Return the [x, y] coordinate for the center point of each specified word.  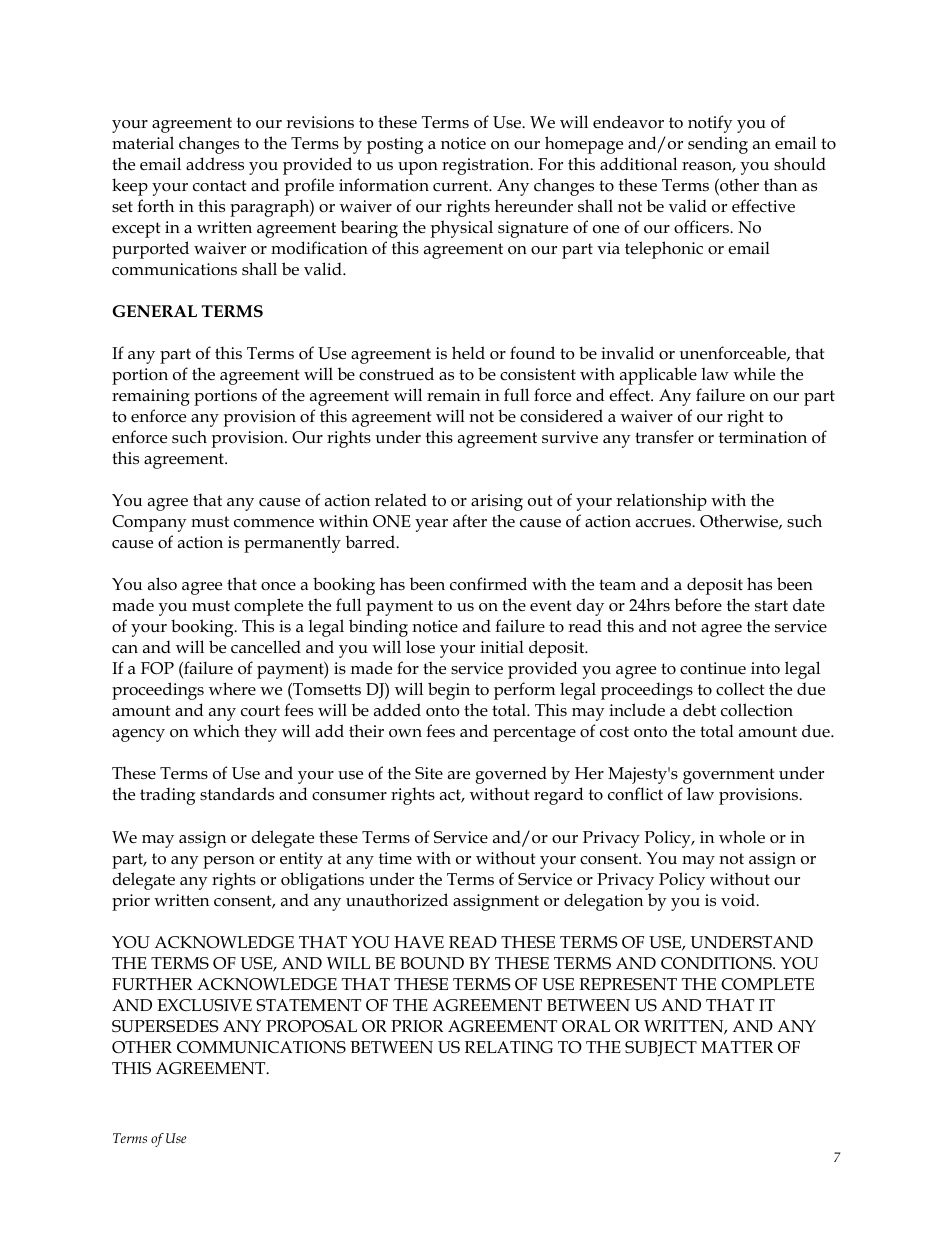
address [215, 164]
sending [718, 145]
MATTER [737, 1047]
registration [487, 166]
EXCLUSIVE [204, 1005]
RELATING [509, 1047]
